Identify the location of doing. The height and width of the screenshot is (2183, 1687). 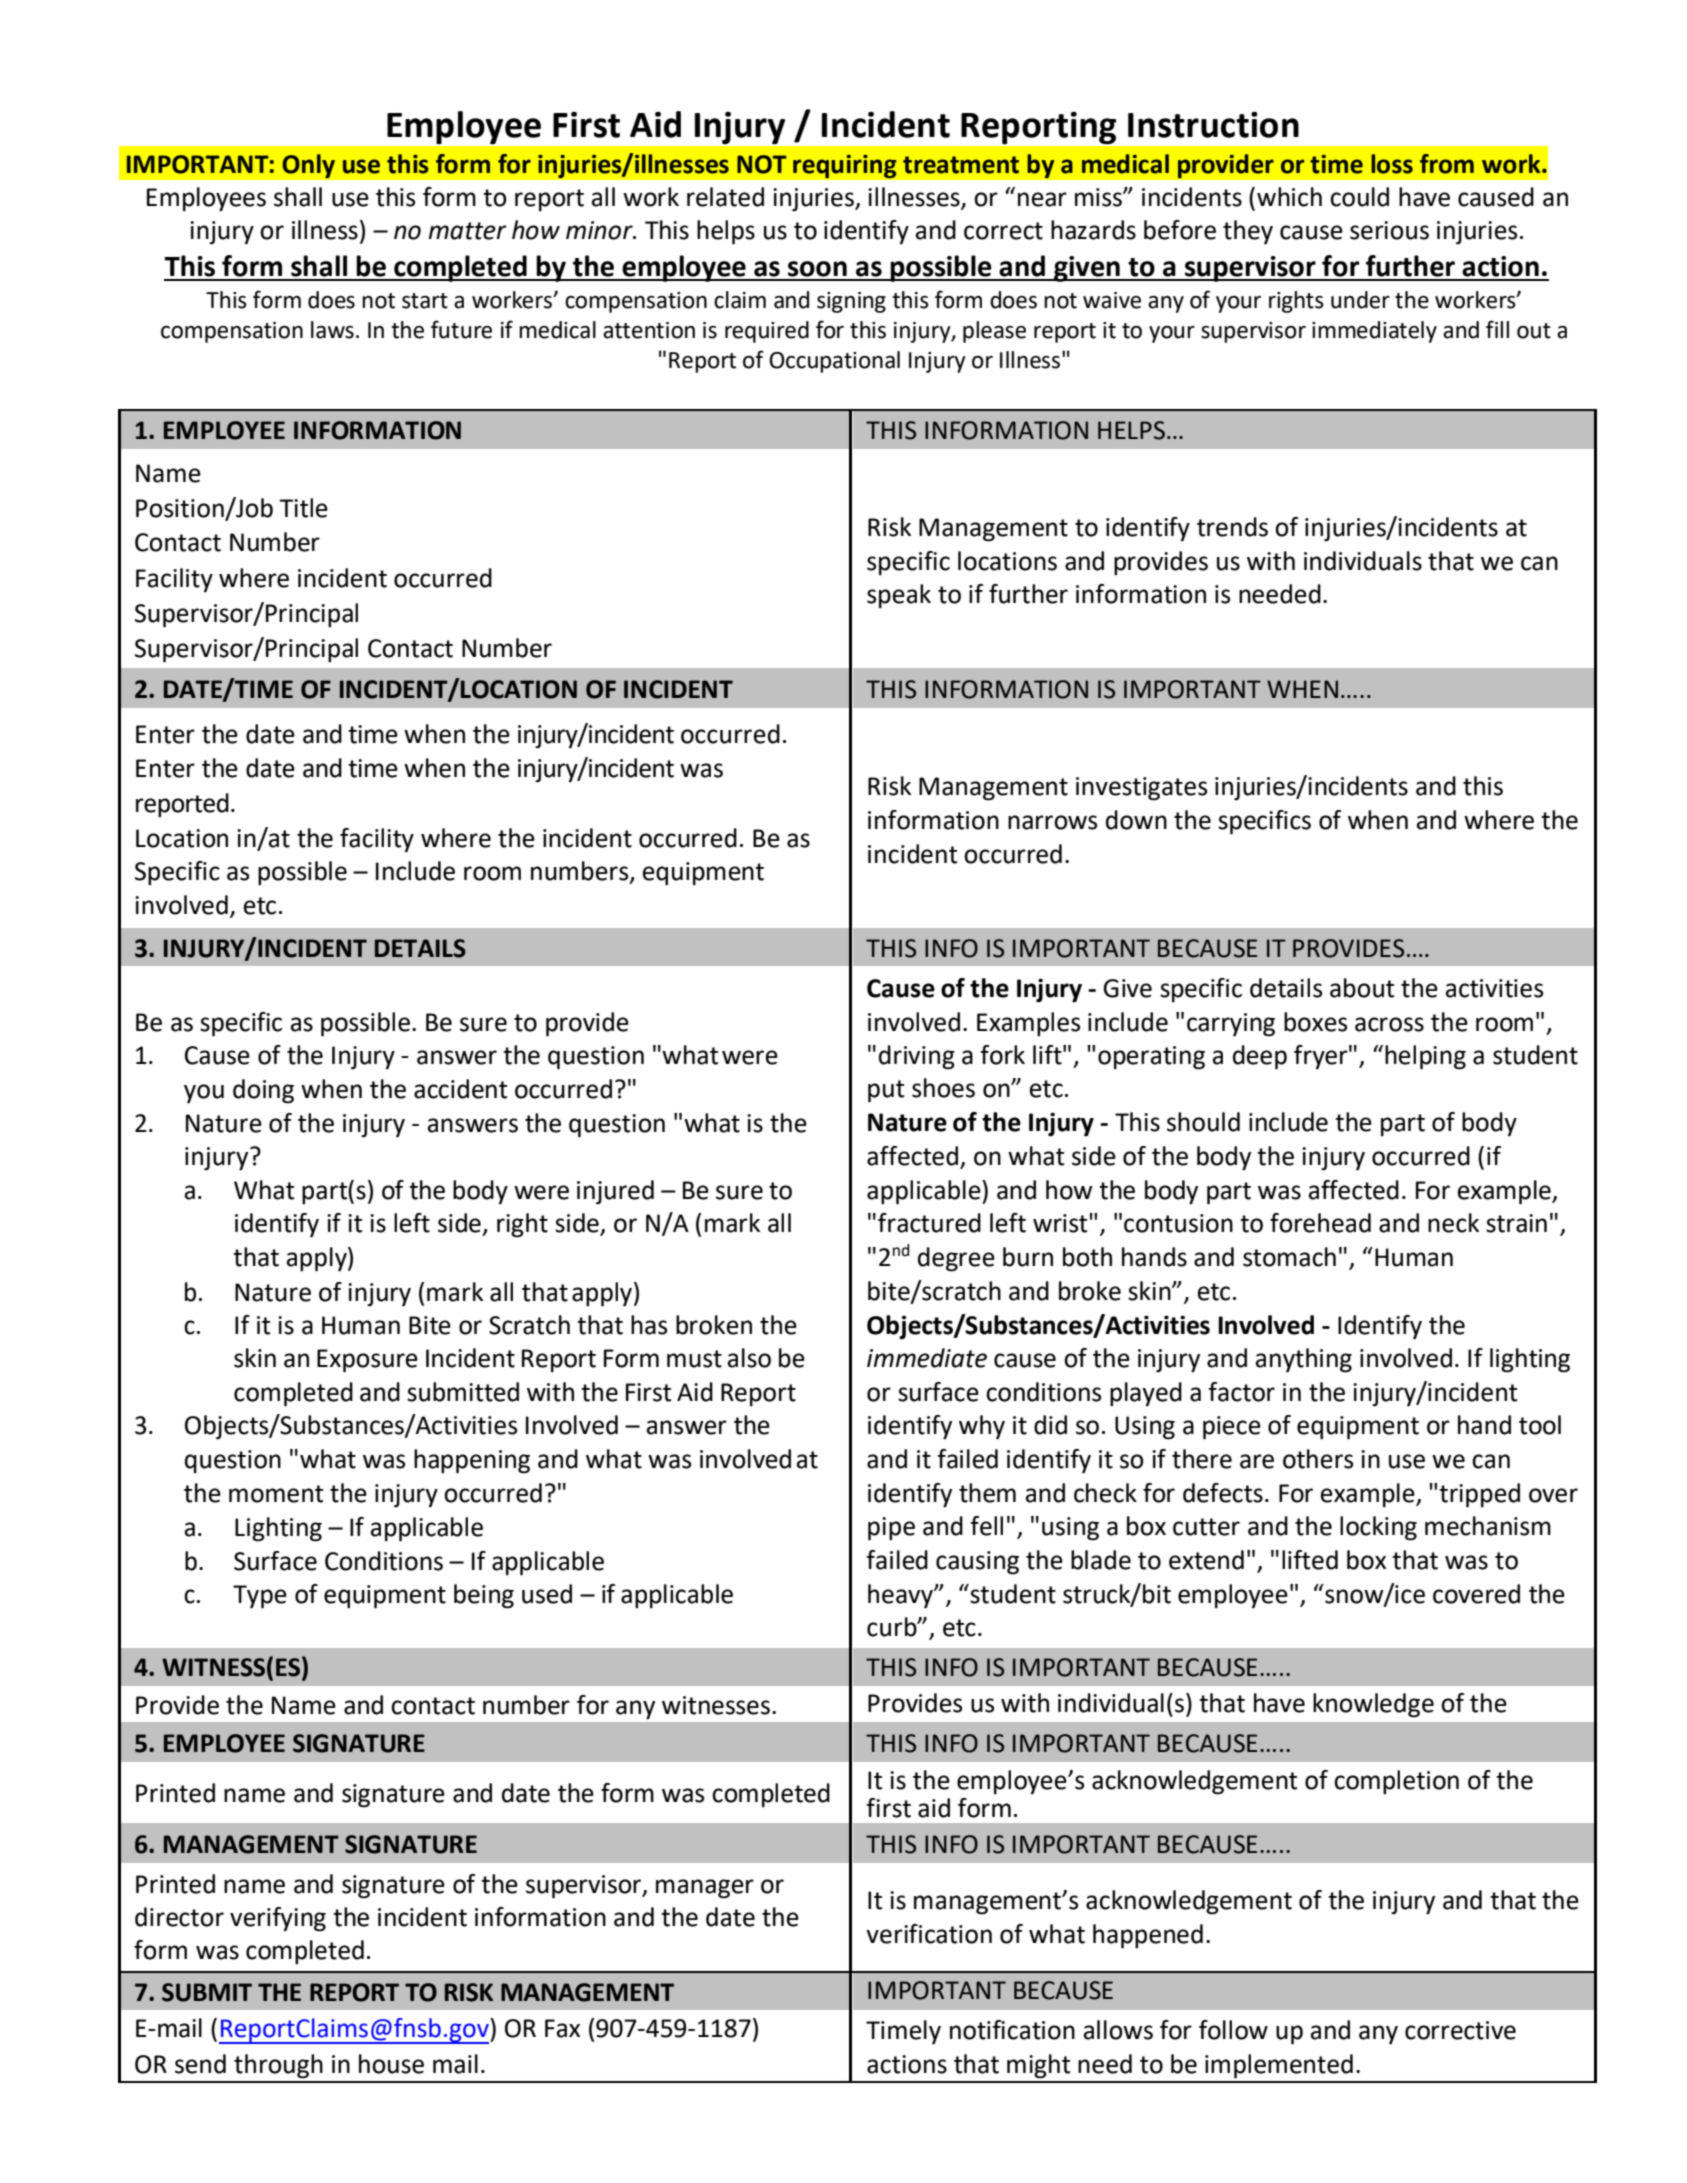
(263, 1091).
